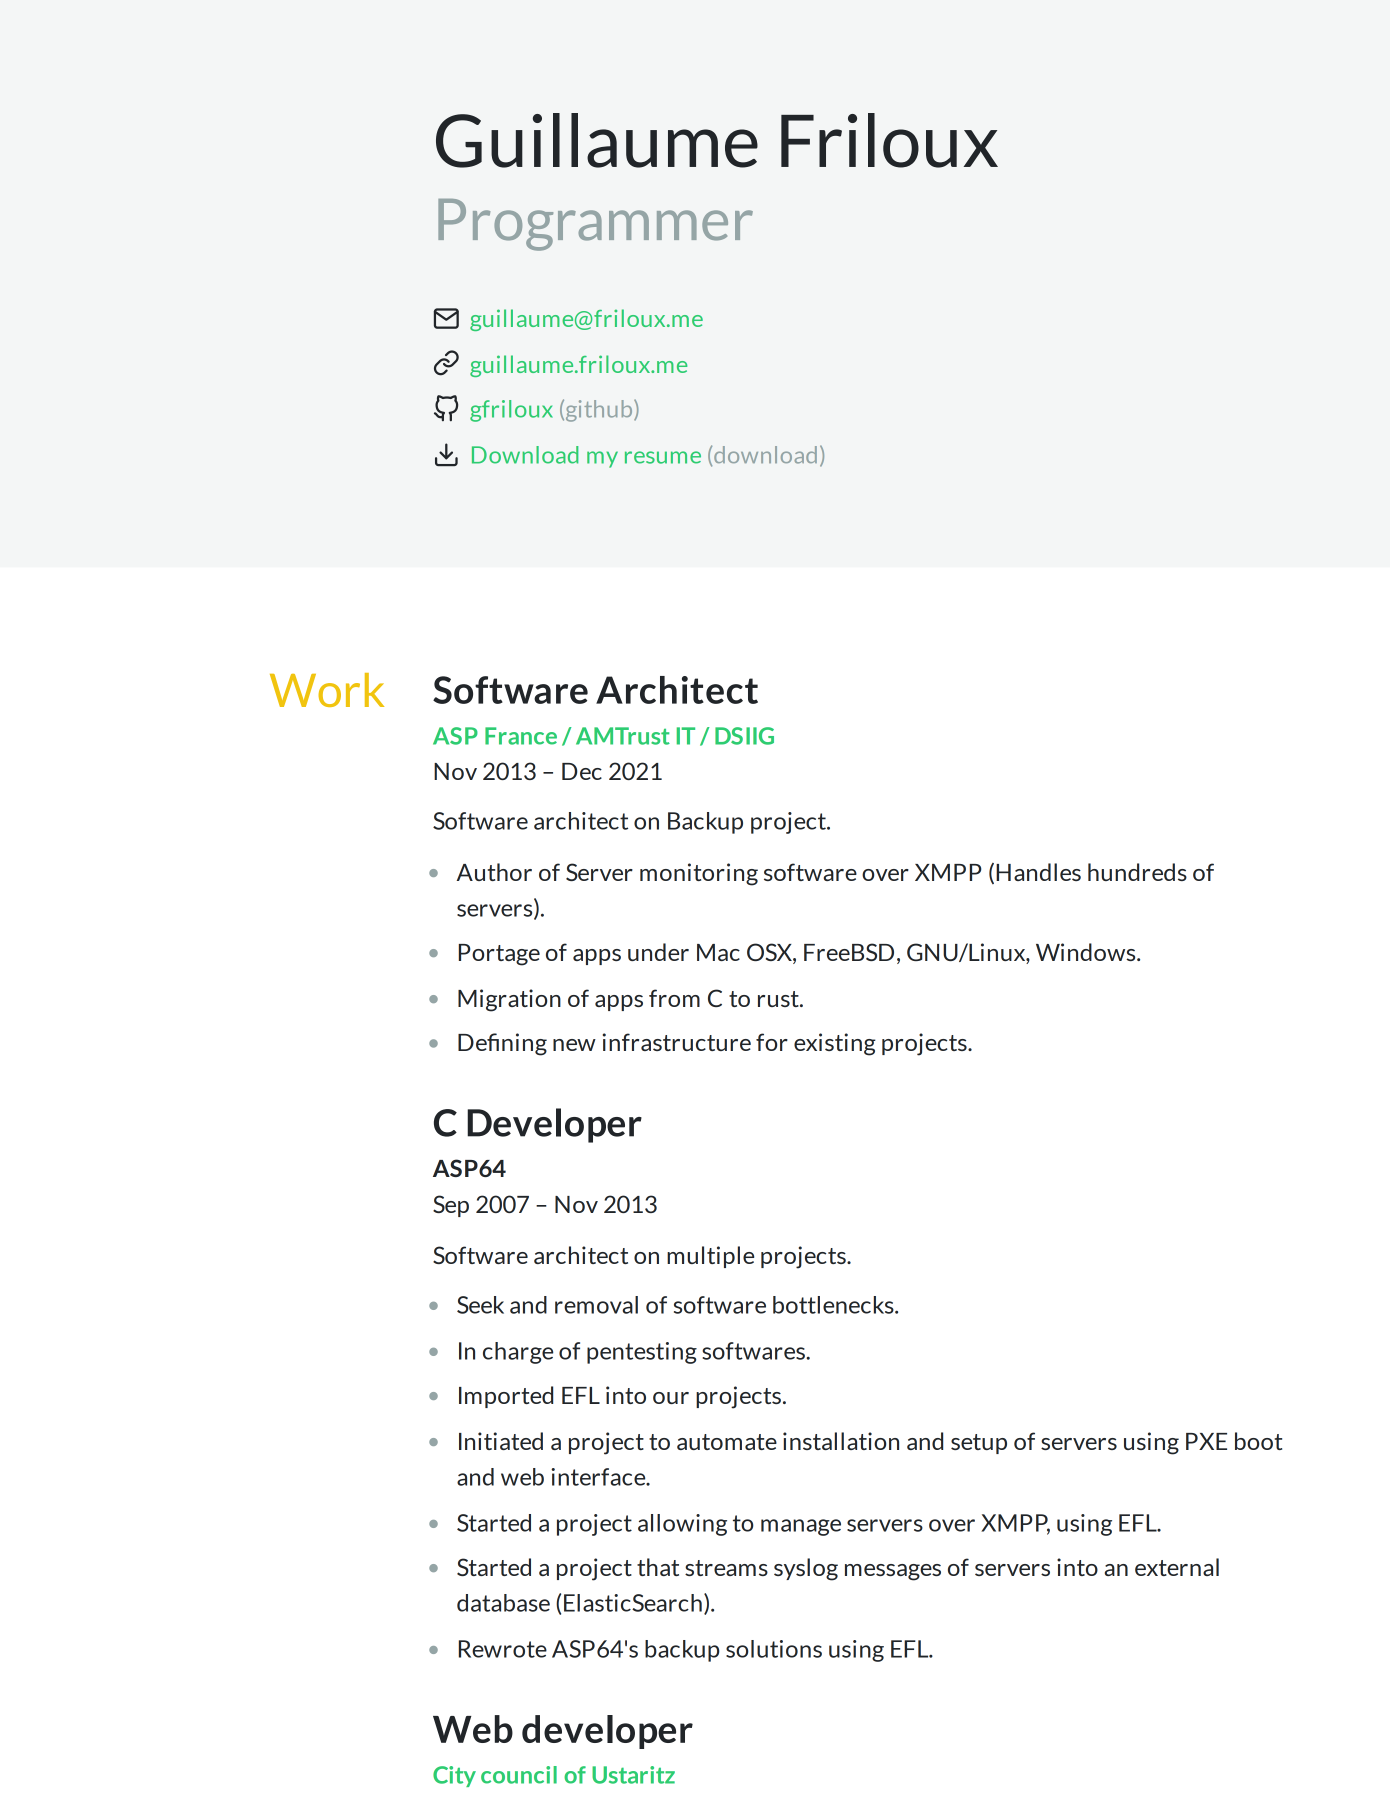 The width and height of the page is (1390, 1799). I want to click on Programmer, so click(595, 225).
